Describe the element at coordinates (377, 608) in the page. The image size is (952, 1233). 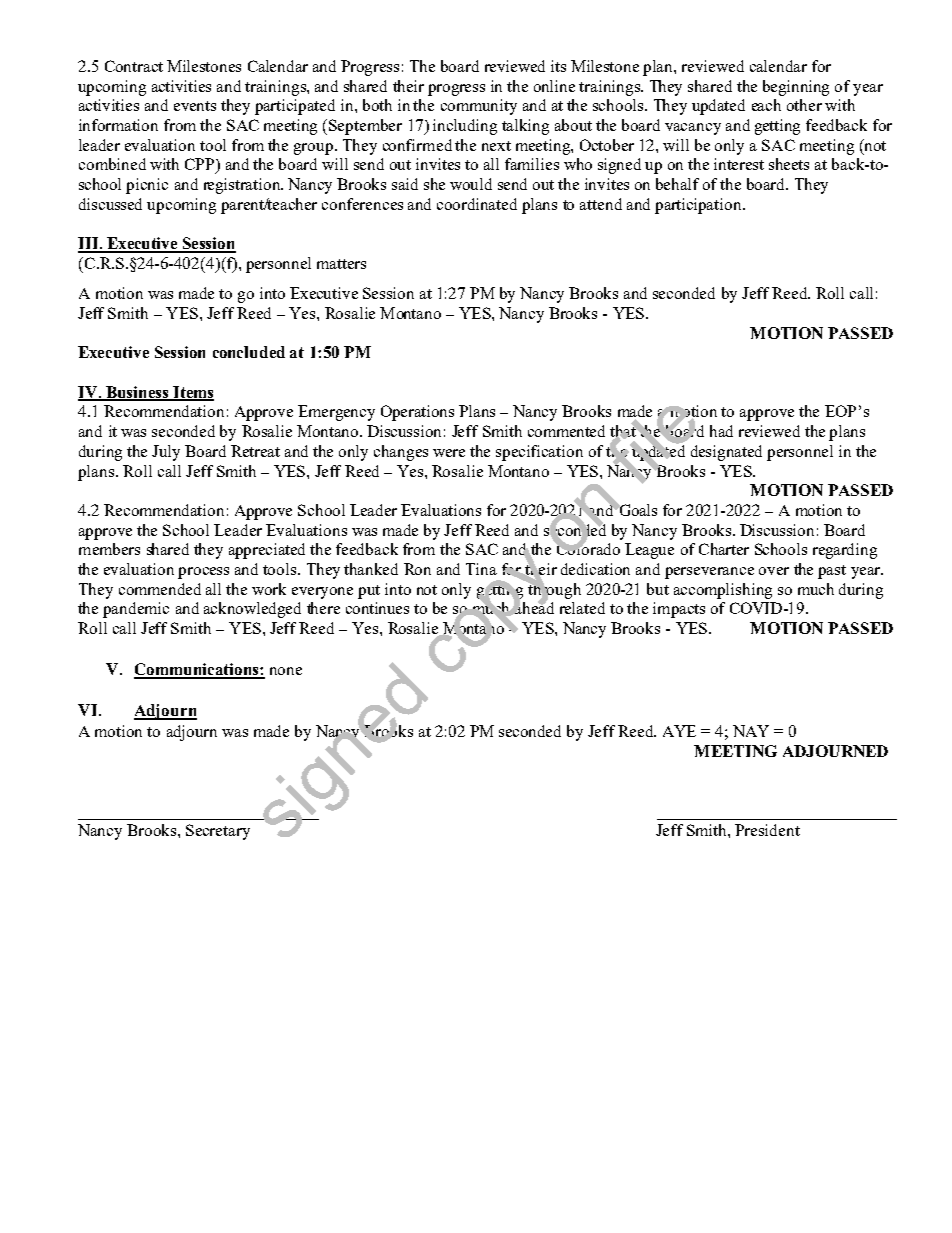
I see `continues` at that location.
